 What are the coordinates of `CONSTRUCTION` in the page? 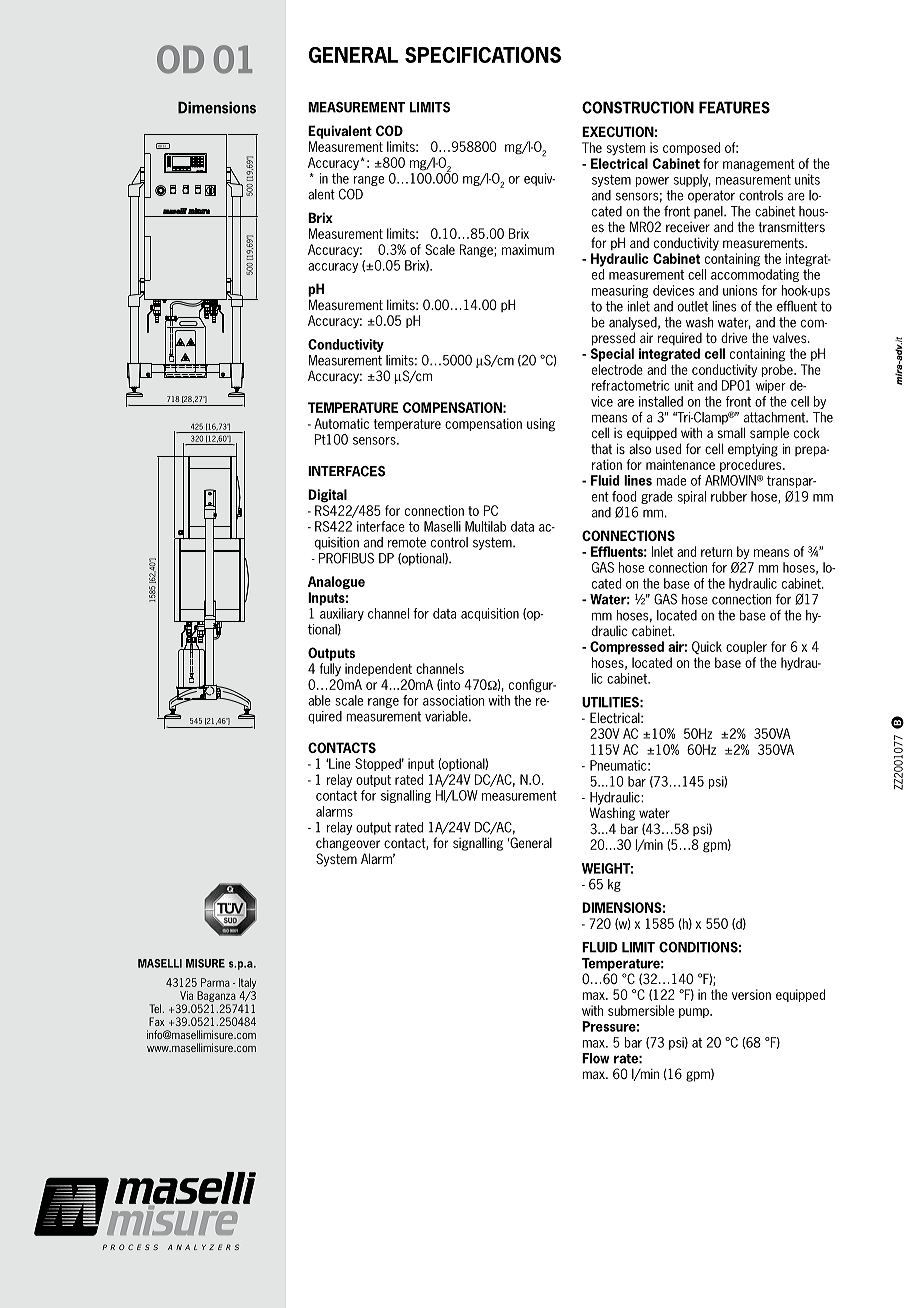 It's located at (638, 107).
